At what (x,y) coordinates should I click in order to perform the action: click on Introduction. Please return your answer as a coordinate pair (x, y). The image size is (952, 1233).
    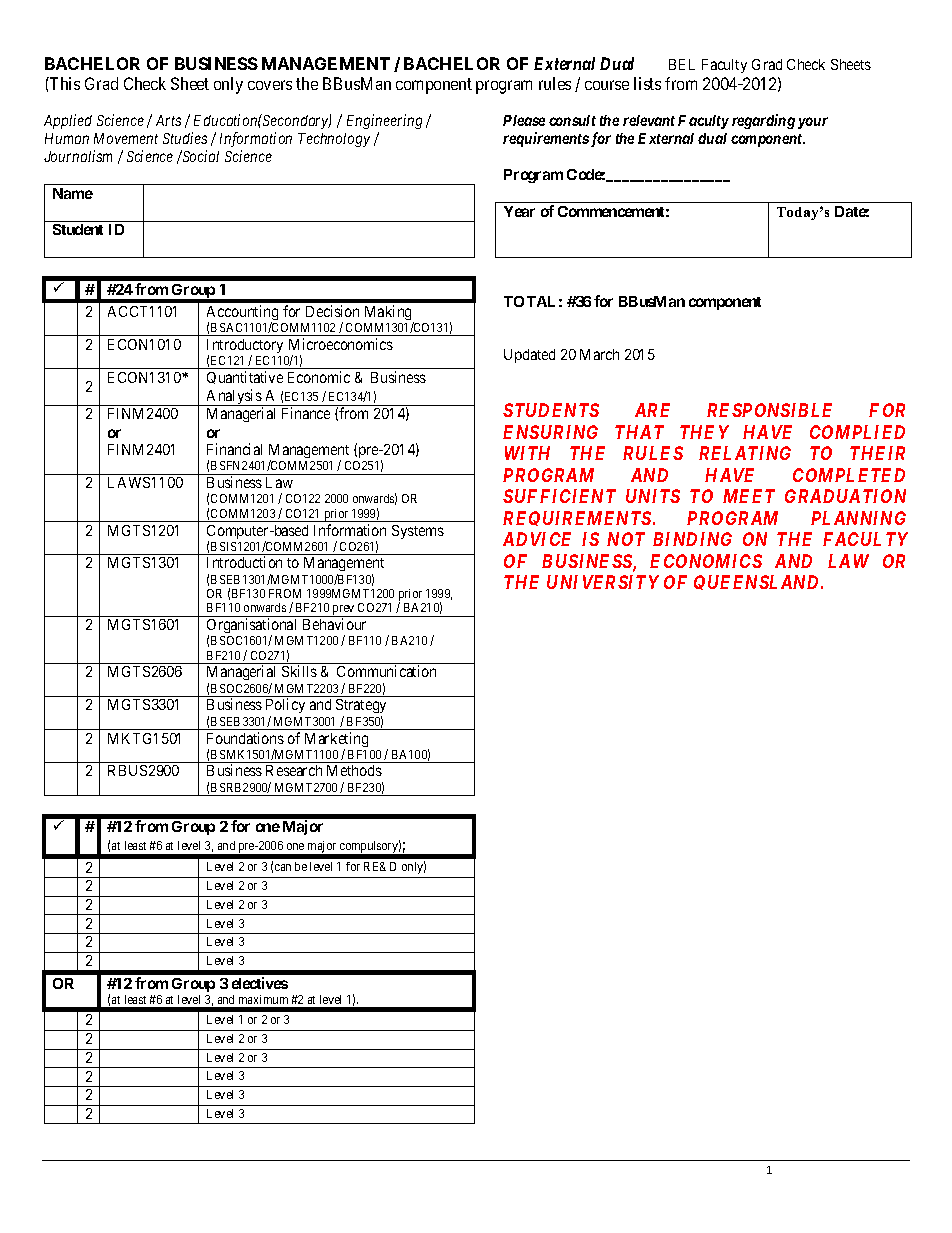
    Looking at the image, I should click on (244, 562).
